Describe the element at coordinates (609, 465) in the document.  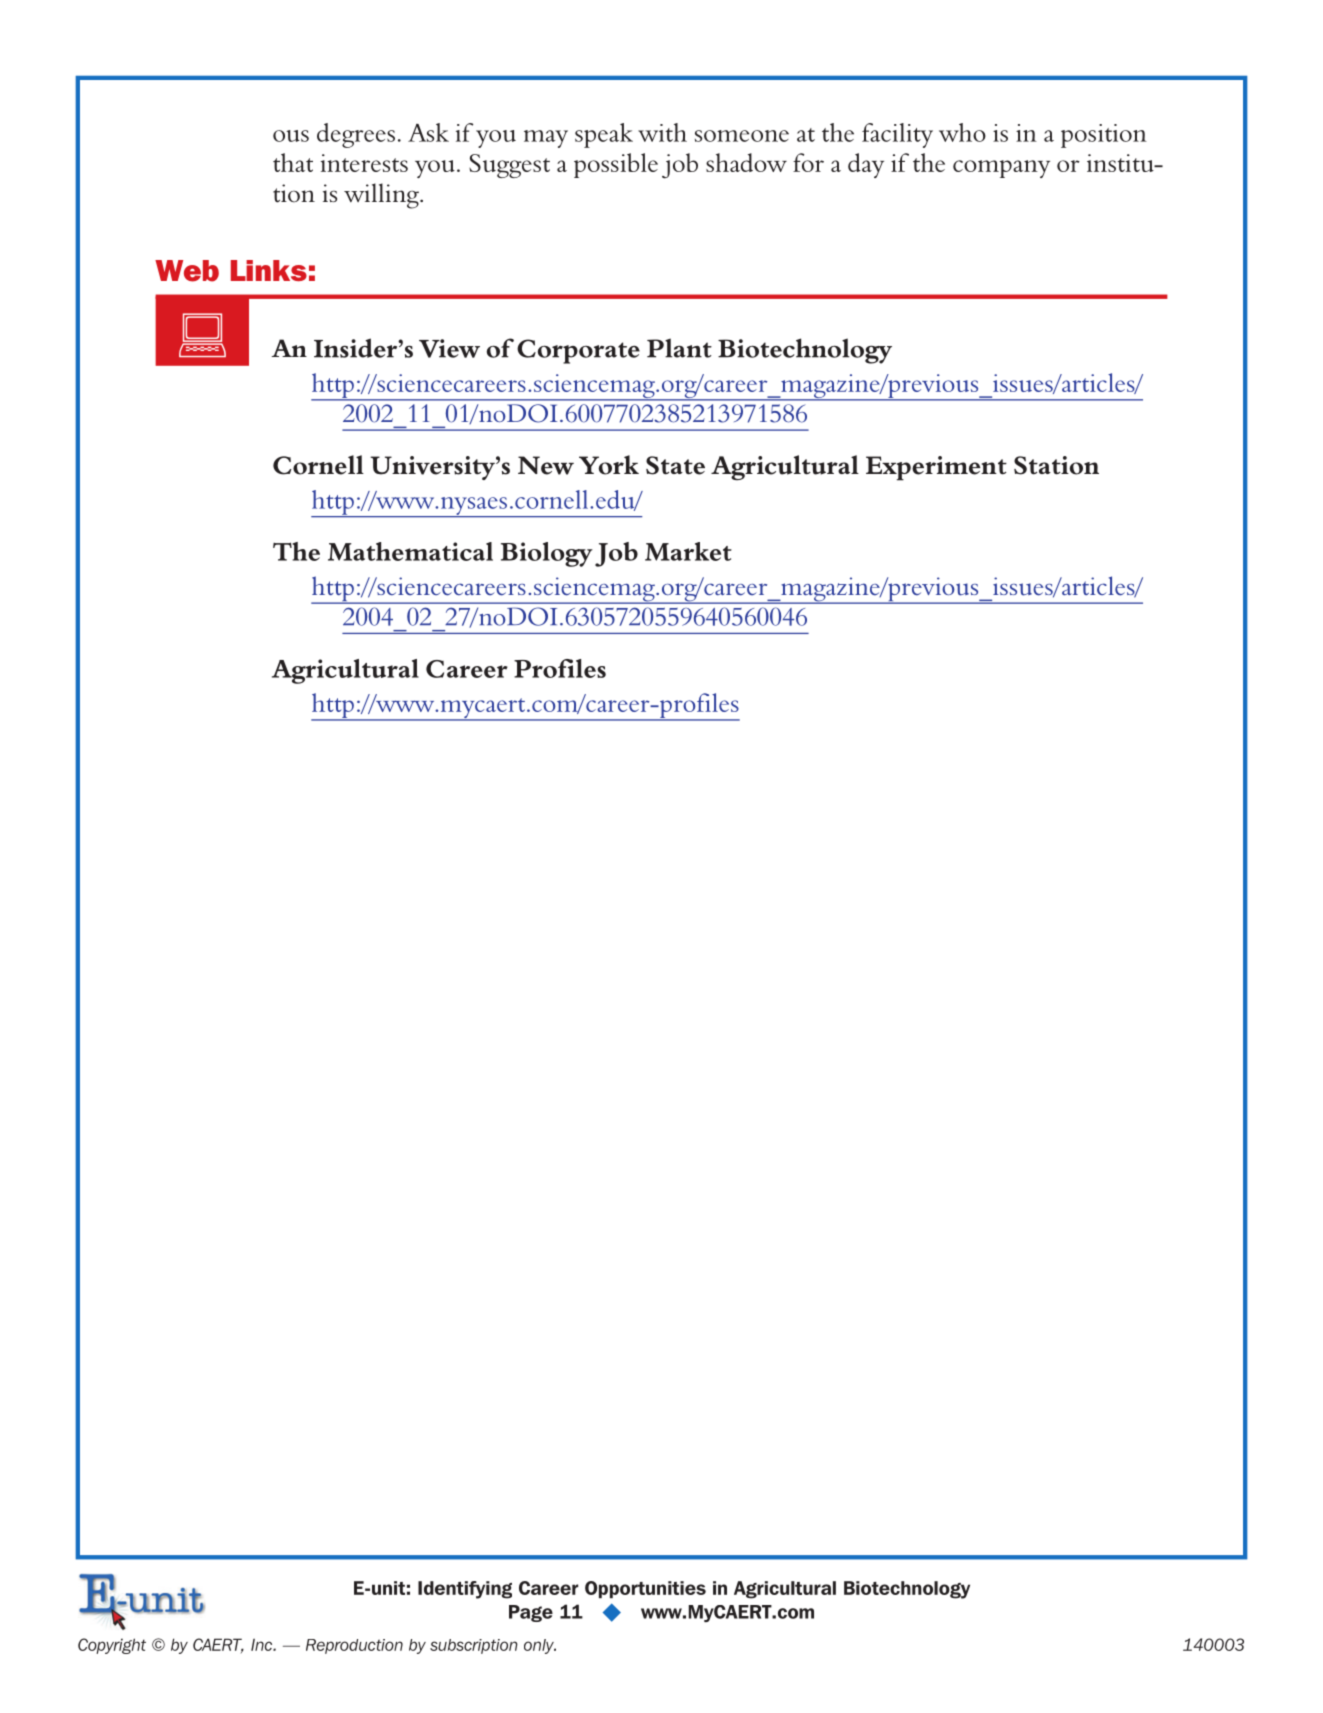
I see `York` at that location.
